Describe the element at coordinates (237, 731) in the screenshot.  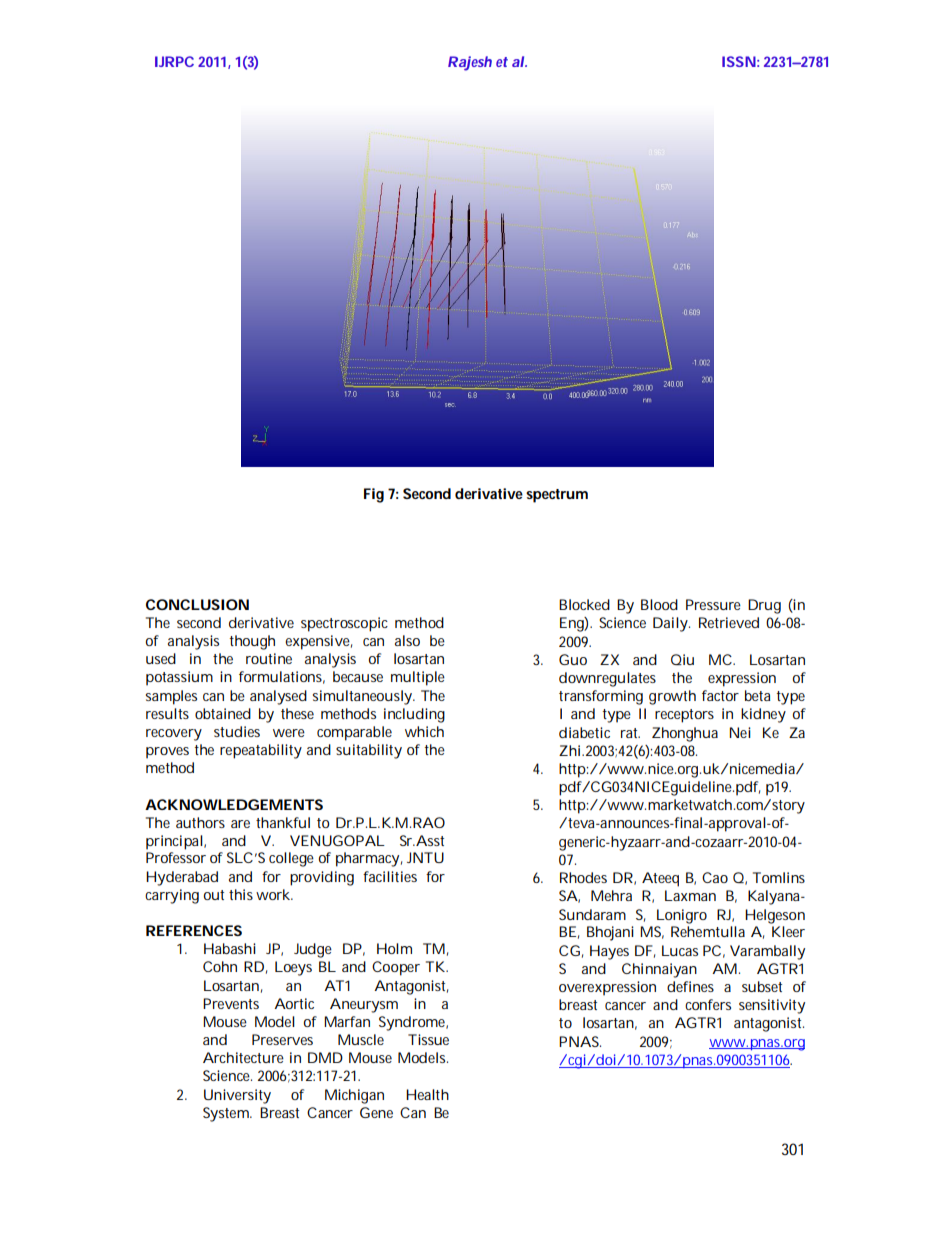
I see `studies` at that location.
